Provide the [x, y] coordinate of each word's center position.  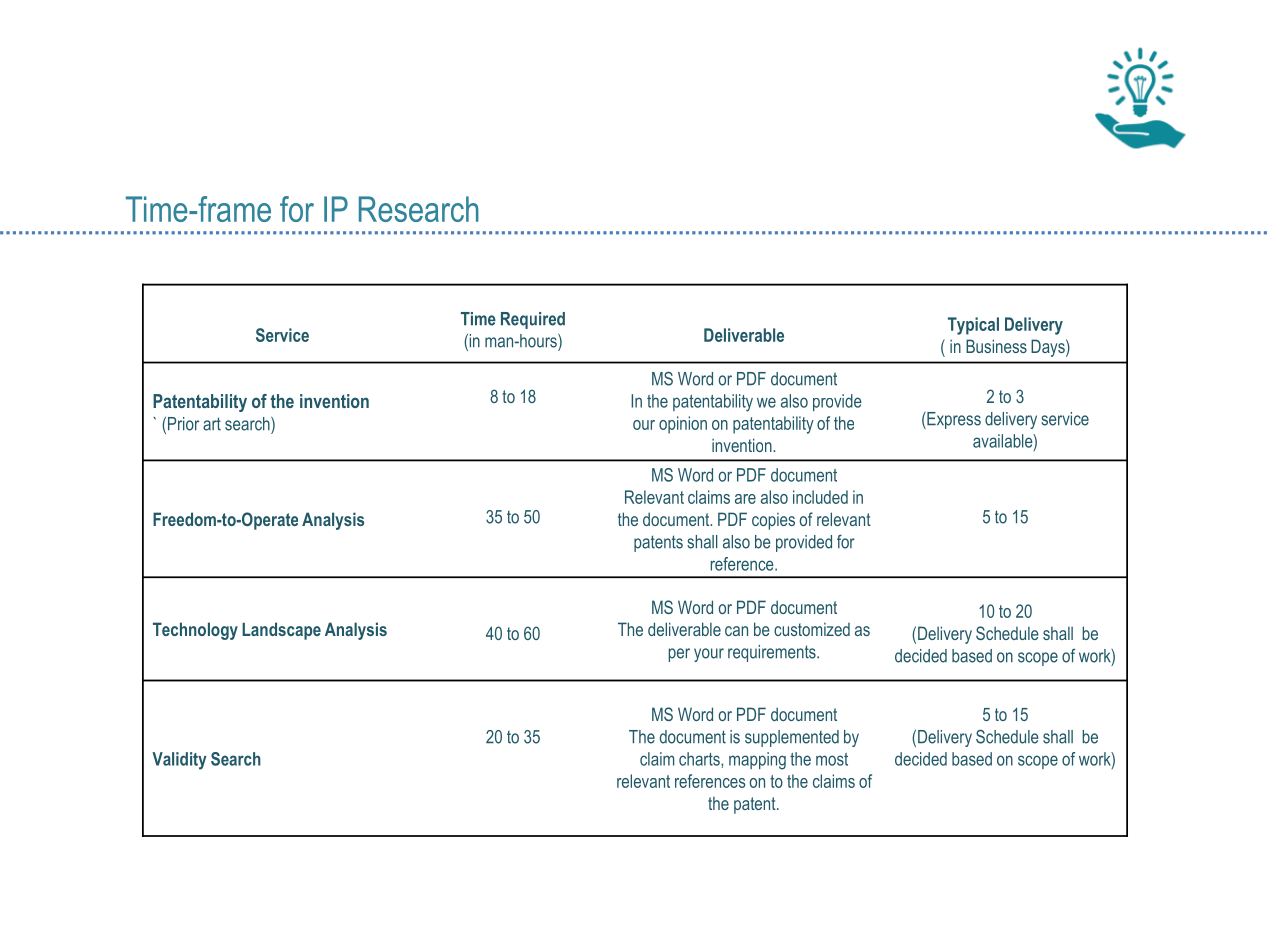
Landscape [281, 631]
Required [533, 320]
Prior [183, 424]
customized [812, 629]
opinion [683, 425]
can [736, 631]
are [745, 499]
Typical [973, 326]
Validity [179, 761]
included [820, 497]
